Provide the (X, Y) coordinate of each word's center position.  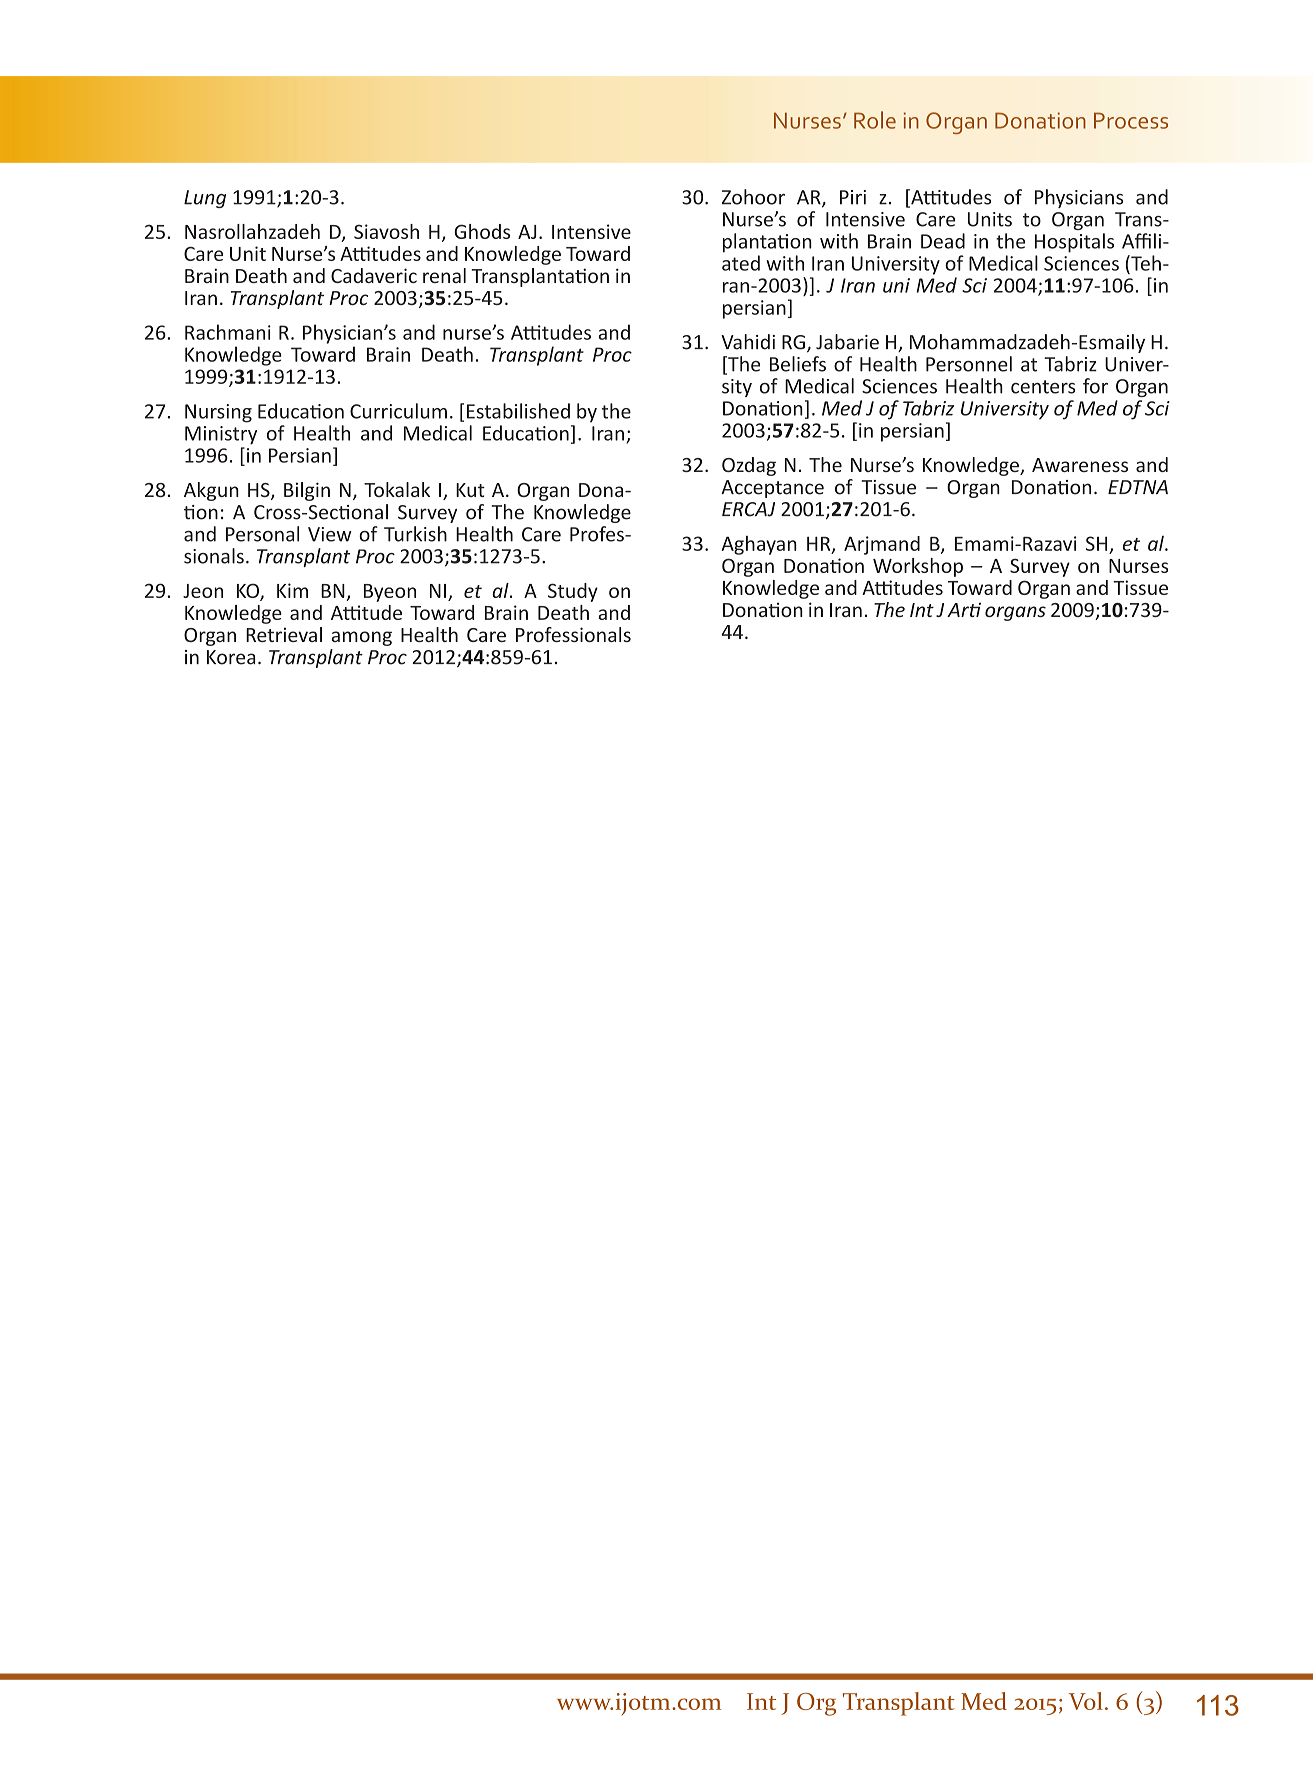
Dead (943, 241)
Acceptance (772, 489)
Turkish (415, 534)
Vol (1086, 1701)
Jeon (203, 591)
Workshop (918, 567)
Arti (964, 609)
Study (573, 592)
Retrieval (284, 634)
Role (875, 120)
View (330, 534)
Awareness (1080, 465)
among (361, 638)
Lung (205, 199)
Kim (292, 590)
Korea (231, 657)
